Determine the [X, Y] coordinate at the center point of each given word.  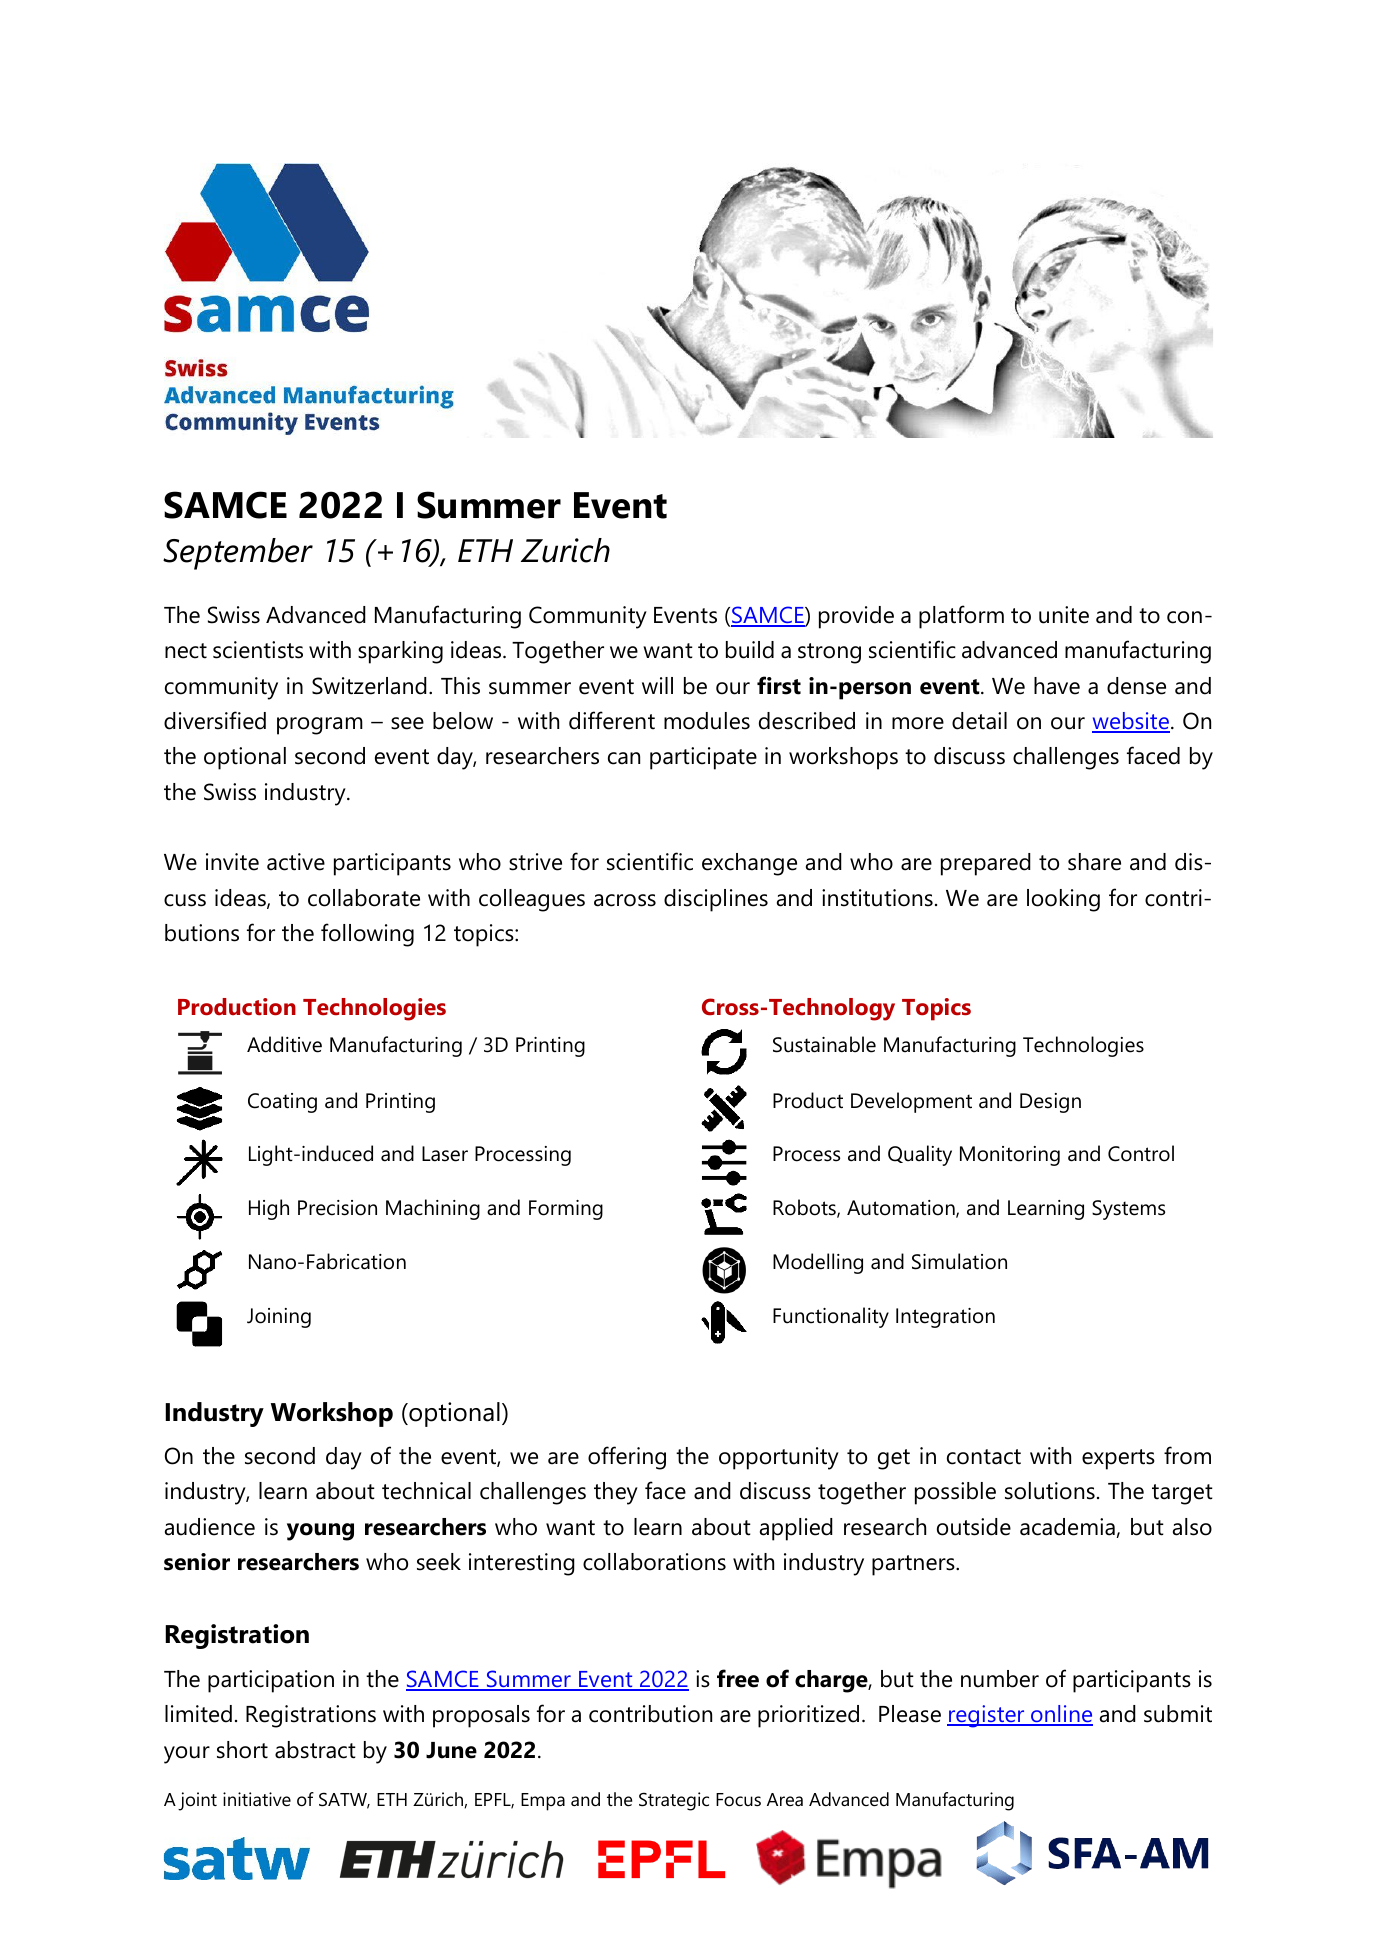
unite [1064, 615]
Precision [337, 1208]
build [750, 650]
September [238, 554]
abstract [315, 1750]
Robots [805, 1208]
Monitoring [1010, 1156]
